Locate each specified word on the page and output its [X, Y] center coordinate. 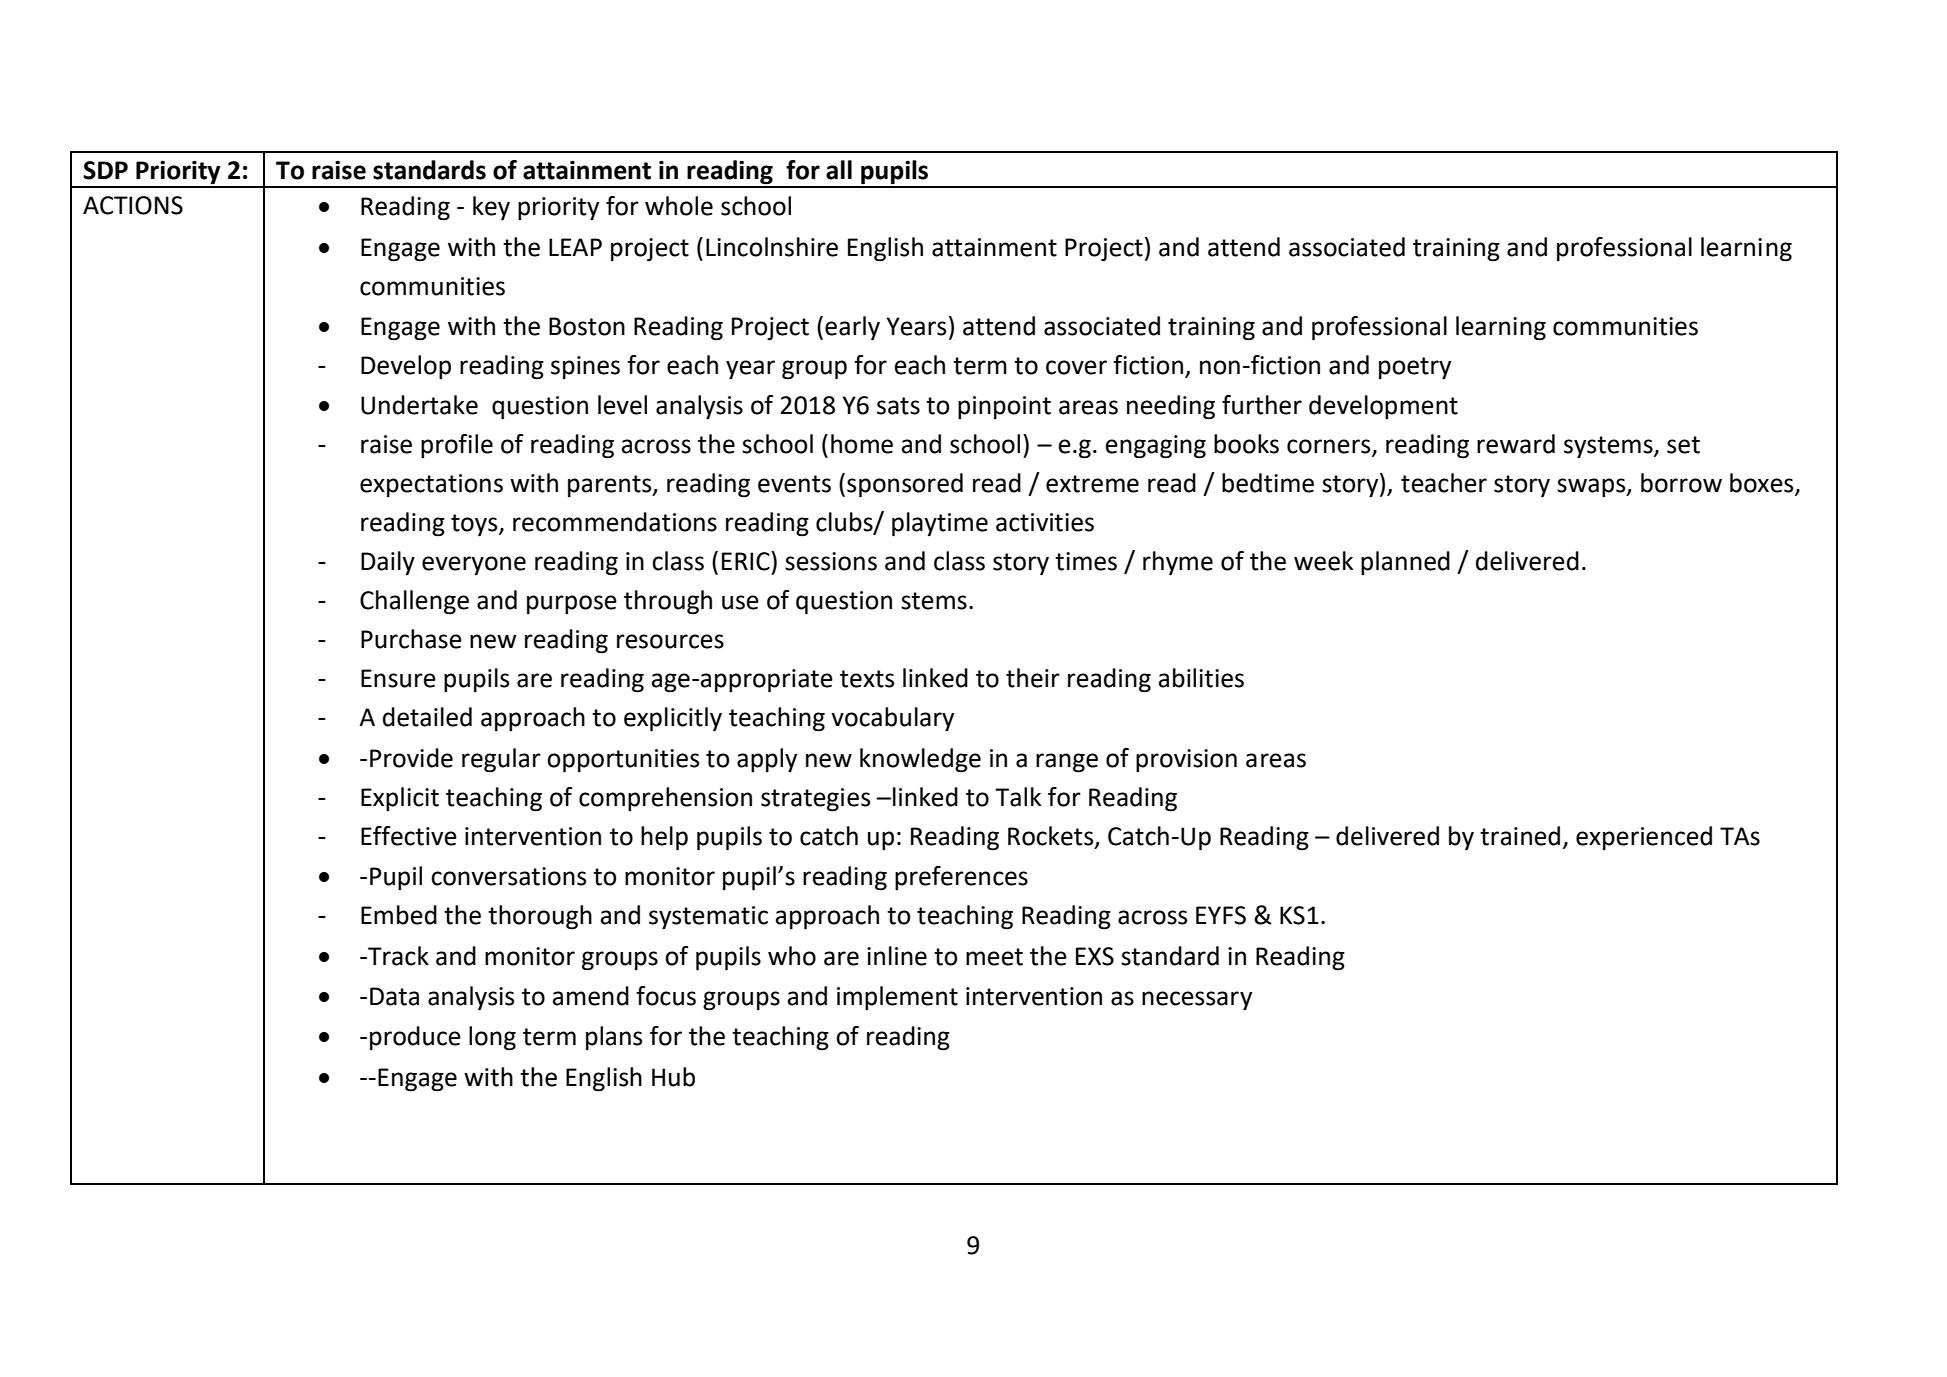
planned [1405, 563]
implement [897, 998]
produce [415, 1038]
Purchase [411, 639]
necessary [1197, 1001]
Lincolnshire [772, 247]
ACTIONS [133, 205]
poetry [1415, 368]
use [740, 602]
